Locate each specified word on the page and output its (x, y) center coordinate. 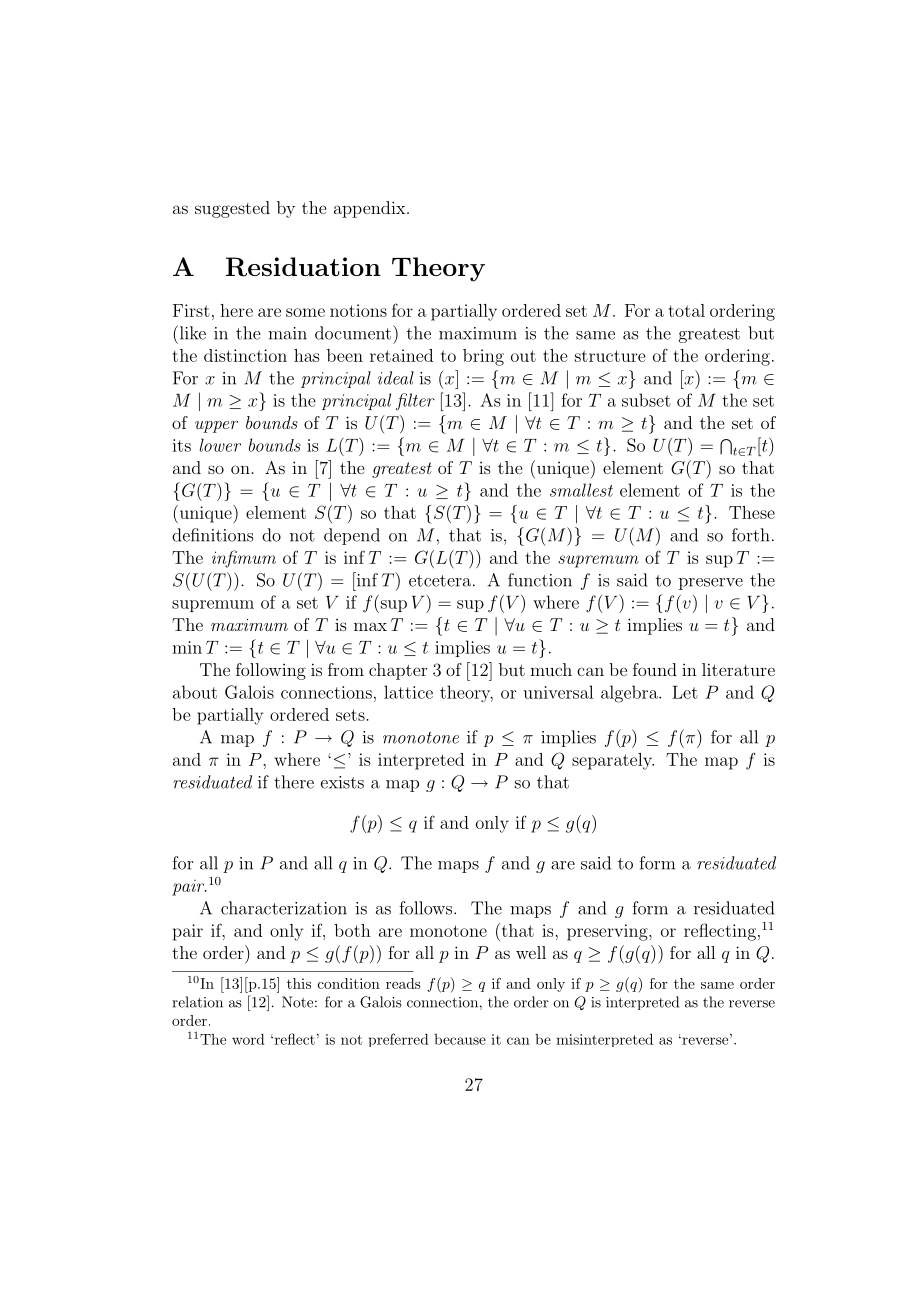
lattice (408, 692)
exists (342, 782)
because (460, 1039)
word (248, 1039)
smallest (581, 490)
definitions (212, 535)
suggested (232, 209)
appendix (371, 209)
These (752, 512)
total (687, 310)
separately (613, 761)
